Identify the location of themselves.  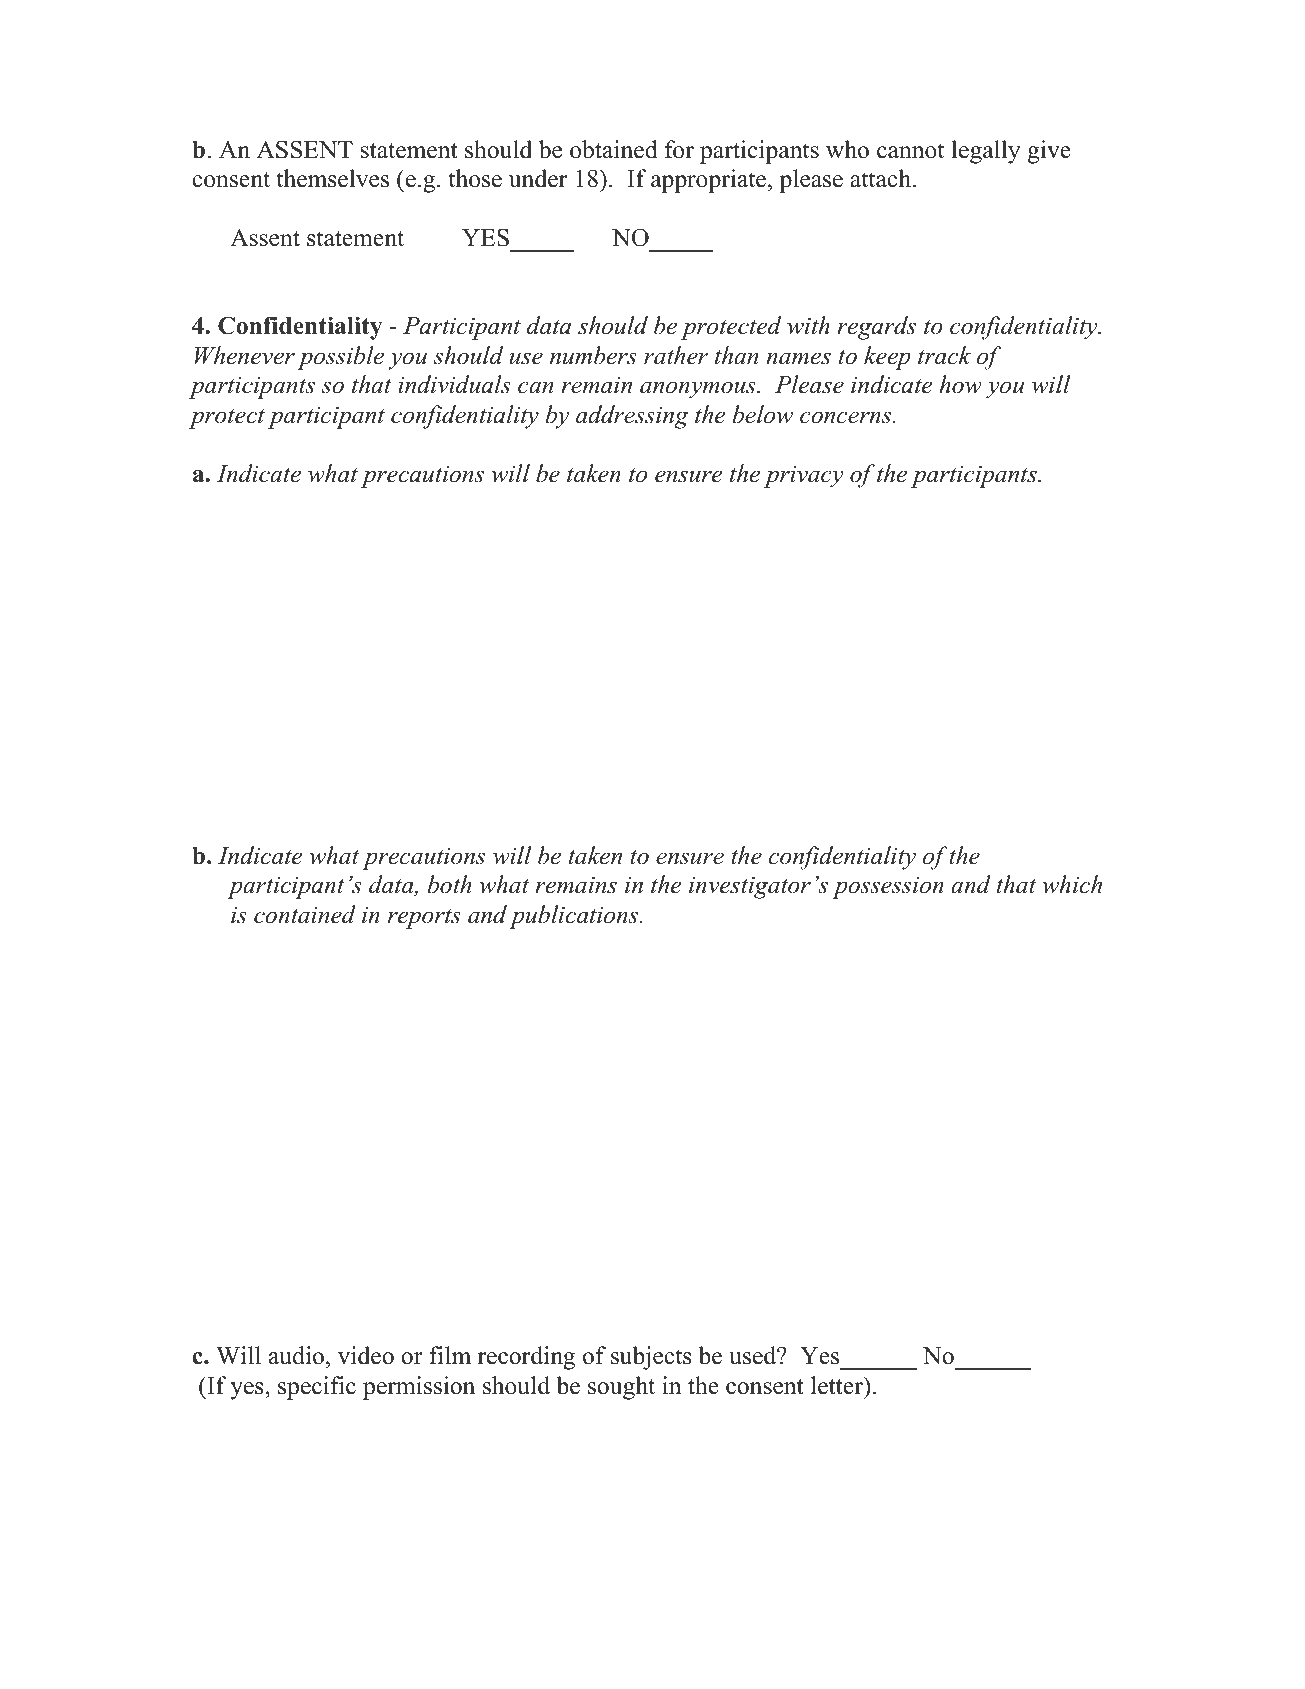
(332, 178).
